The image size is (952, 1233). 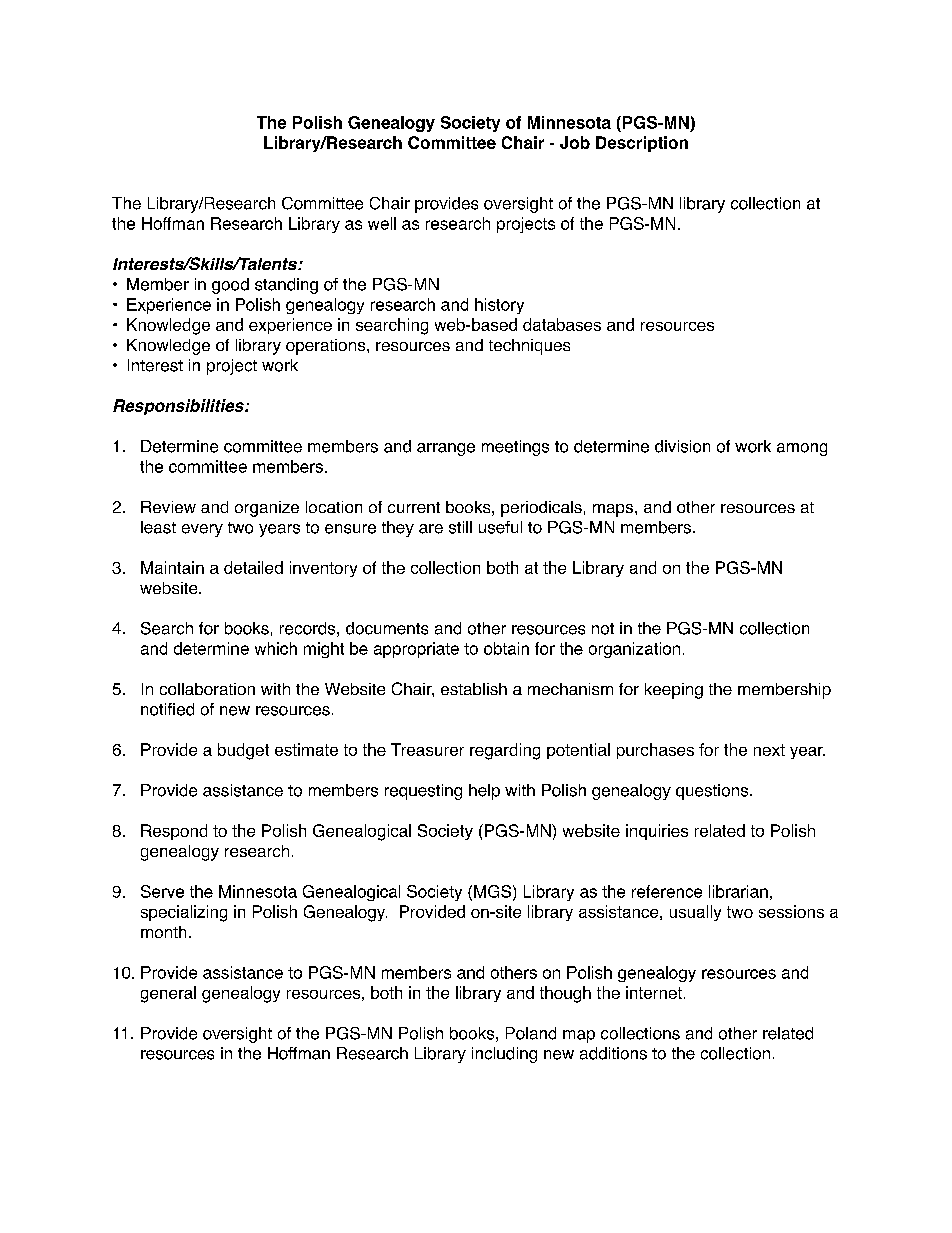 I want to click on Job, so click(x=575, y=142).
